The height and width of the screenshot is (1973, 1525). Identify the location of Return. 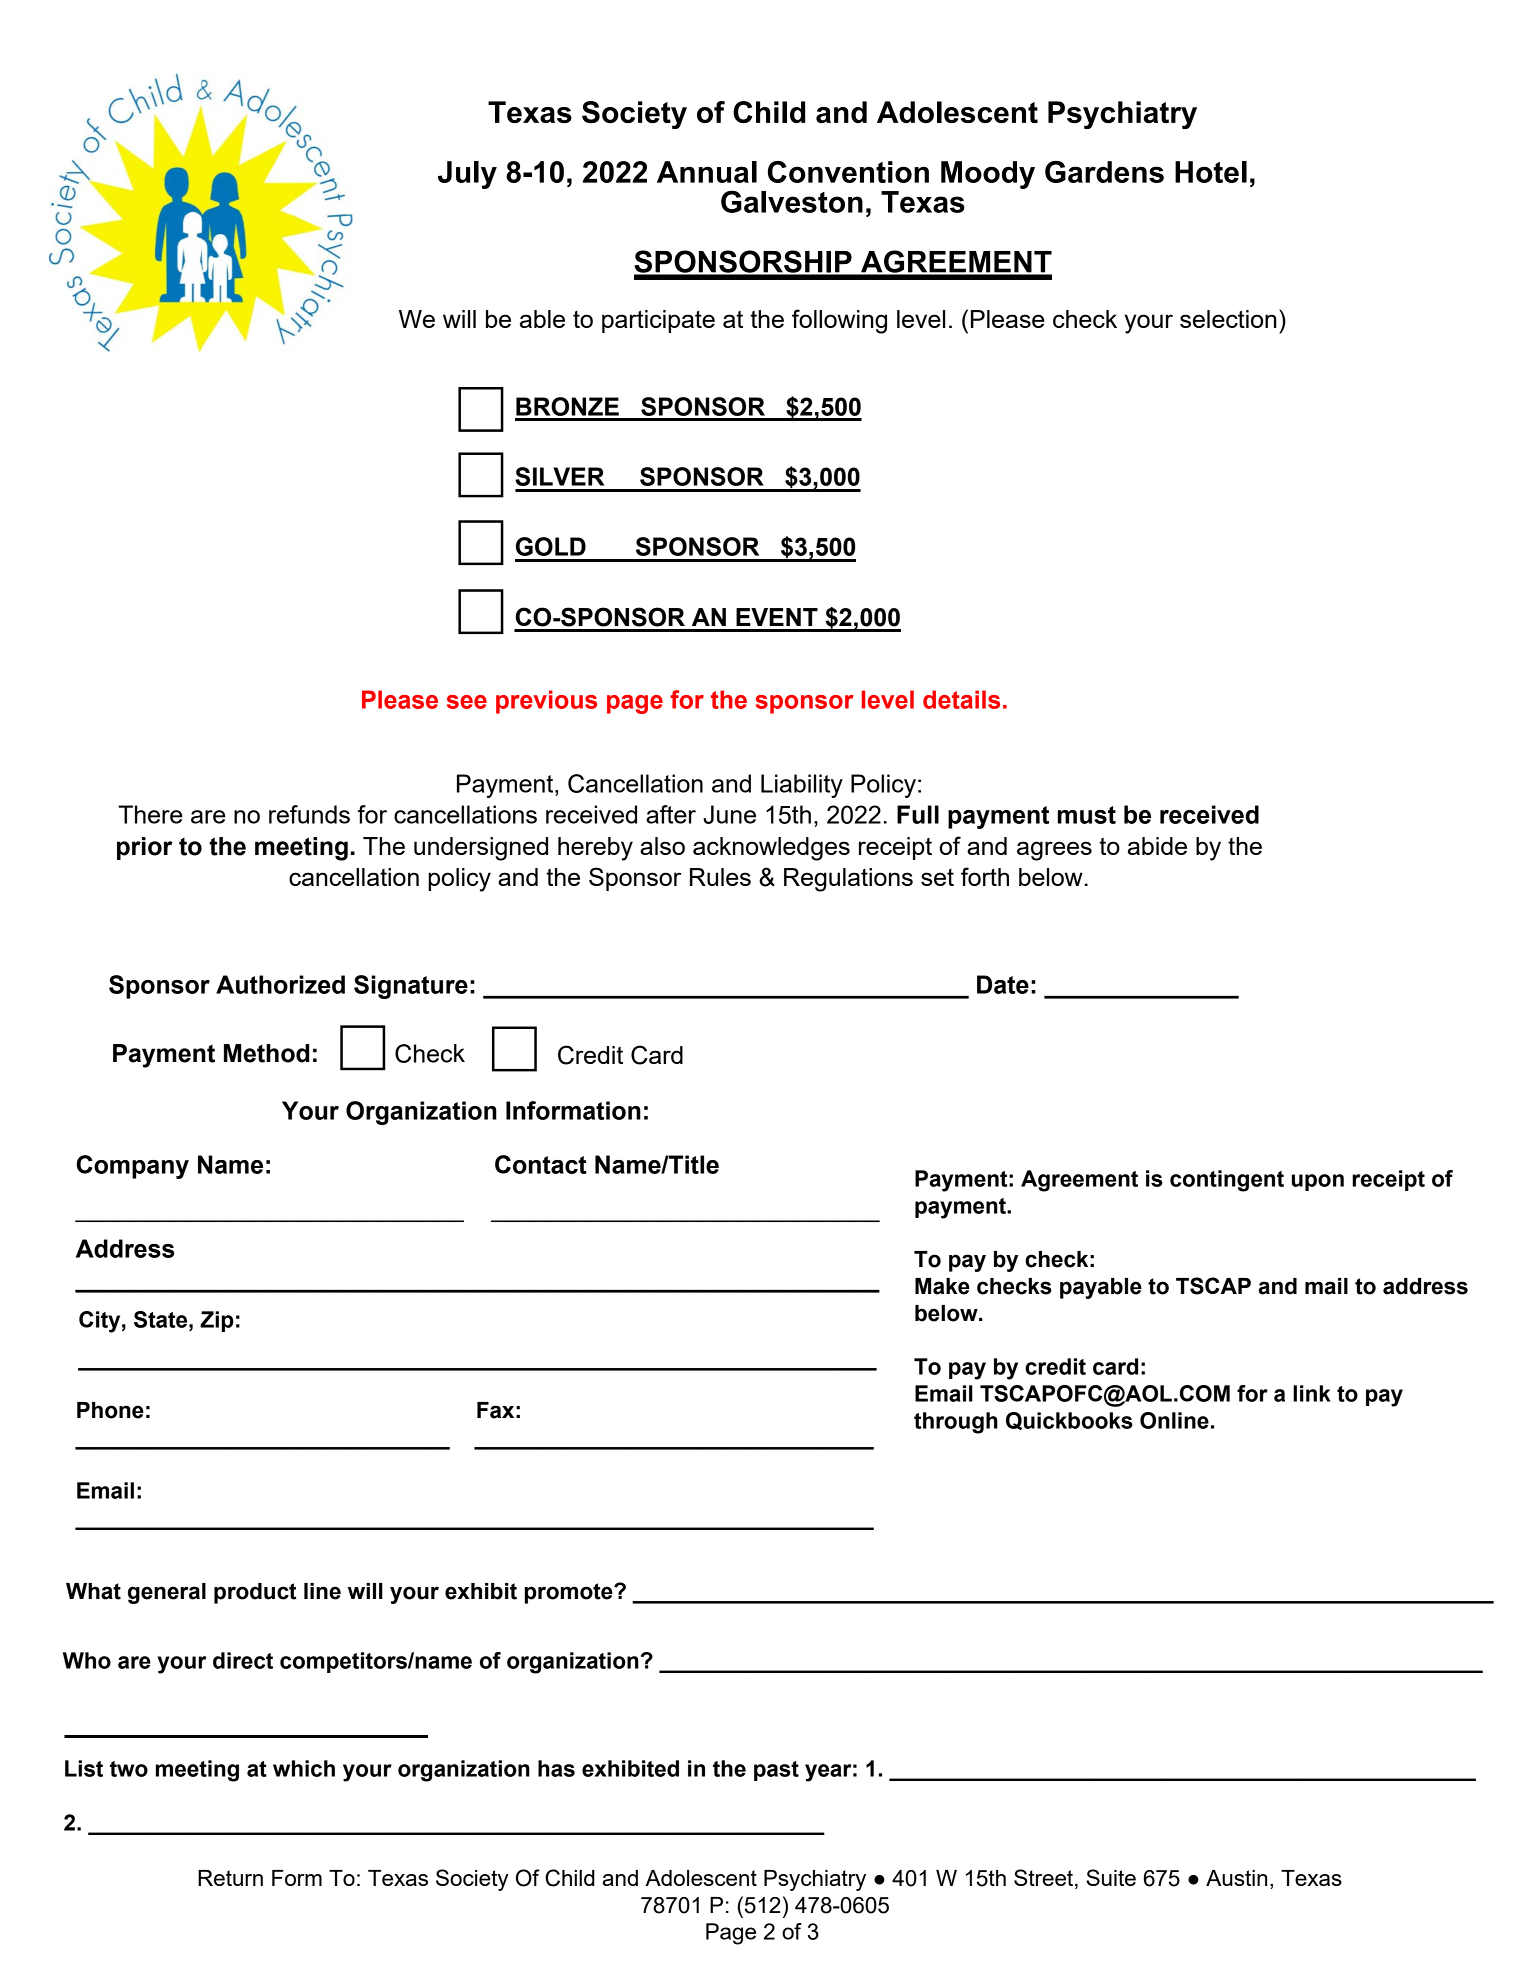
(230, 1878).
